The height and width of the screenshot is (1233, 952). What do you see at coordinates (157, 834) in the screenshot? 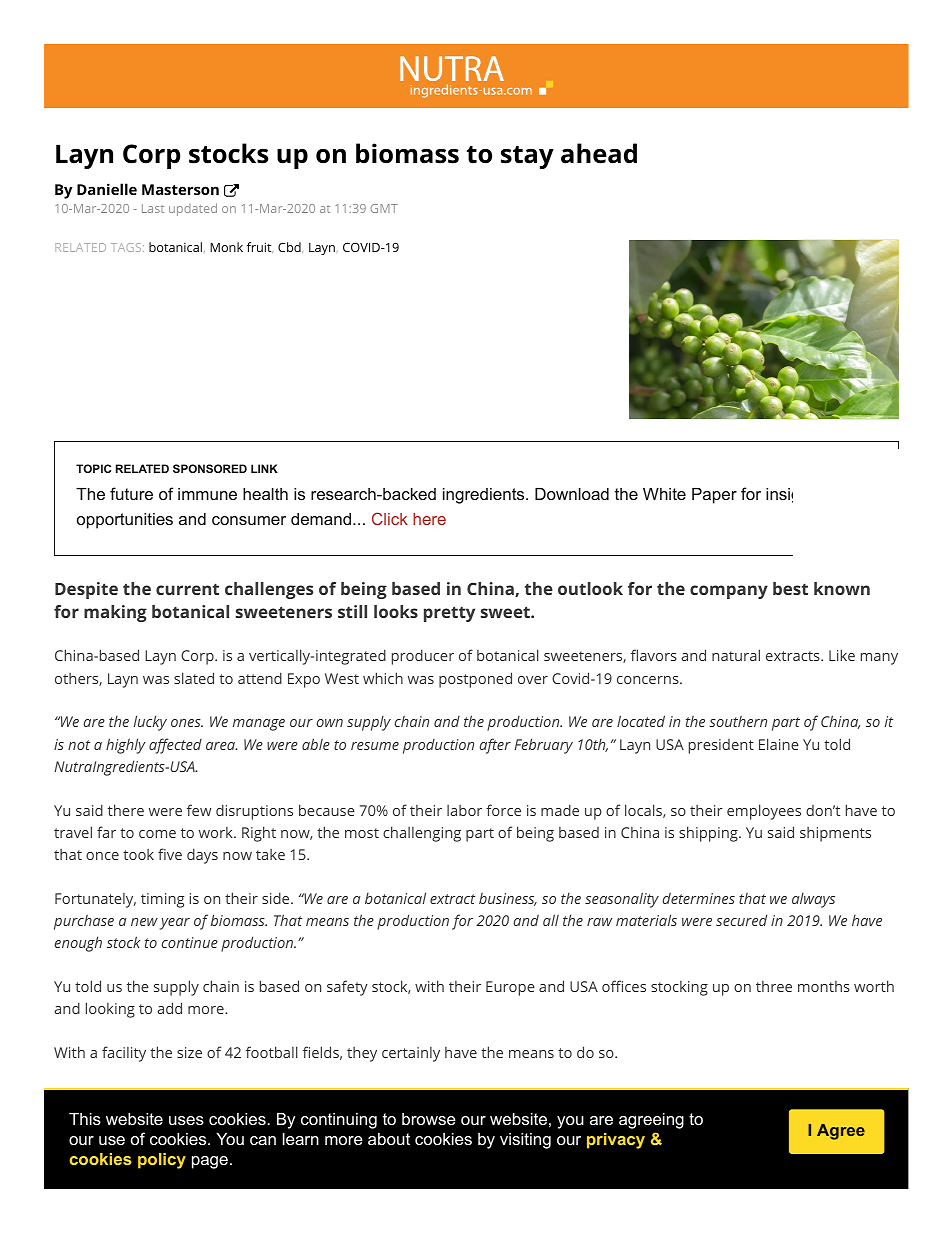
I see `come` at bounding box center [157, 834].
